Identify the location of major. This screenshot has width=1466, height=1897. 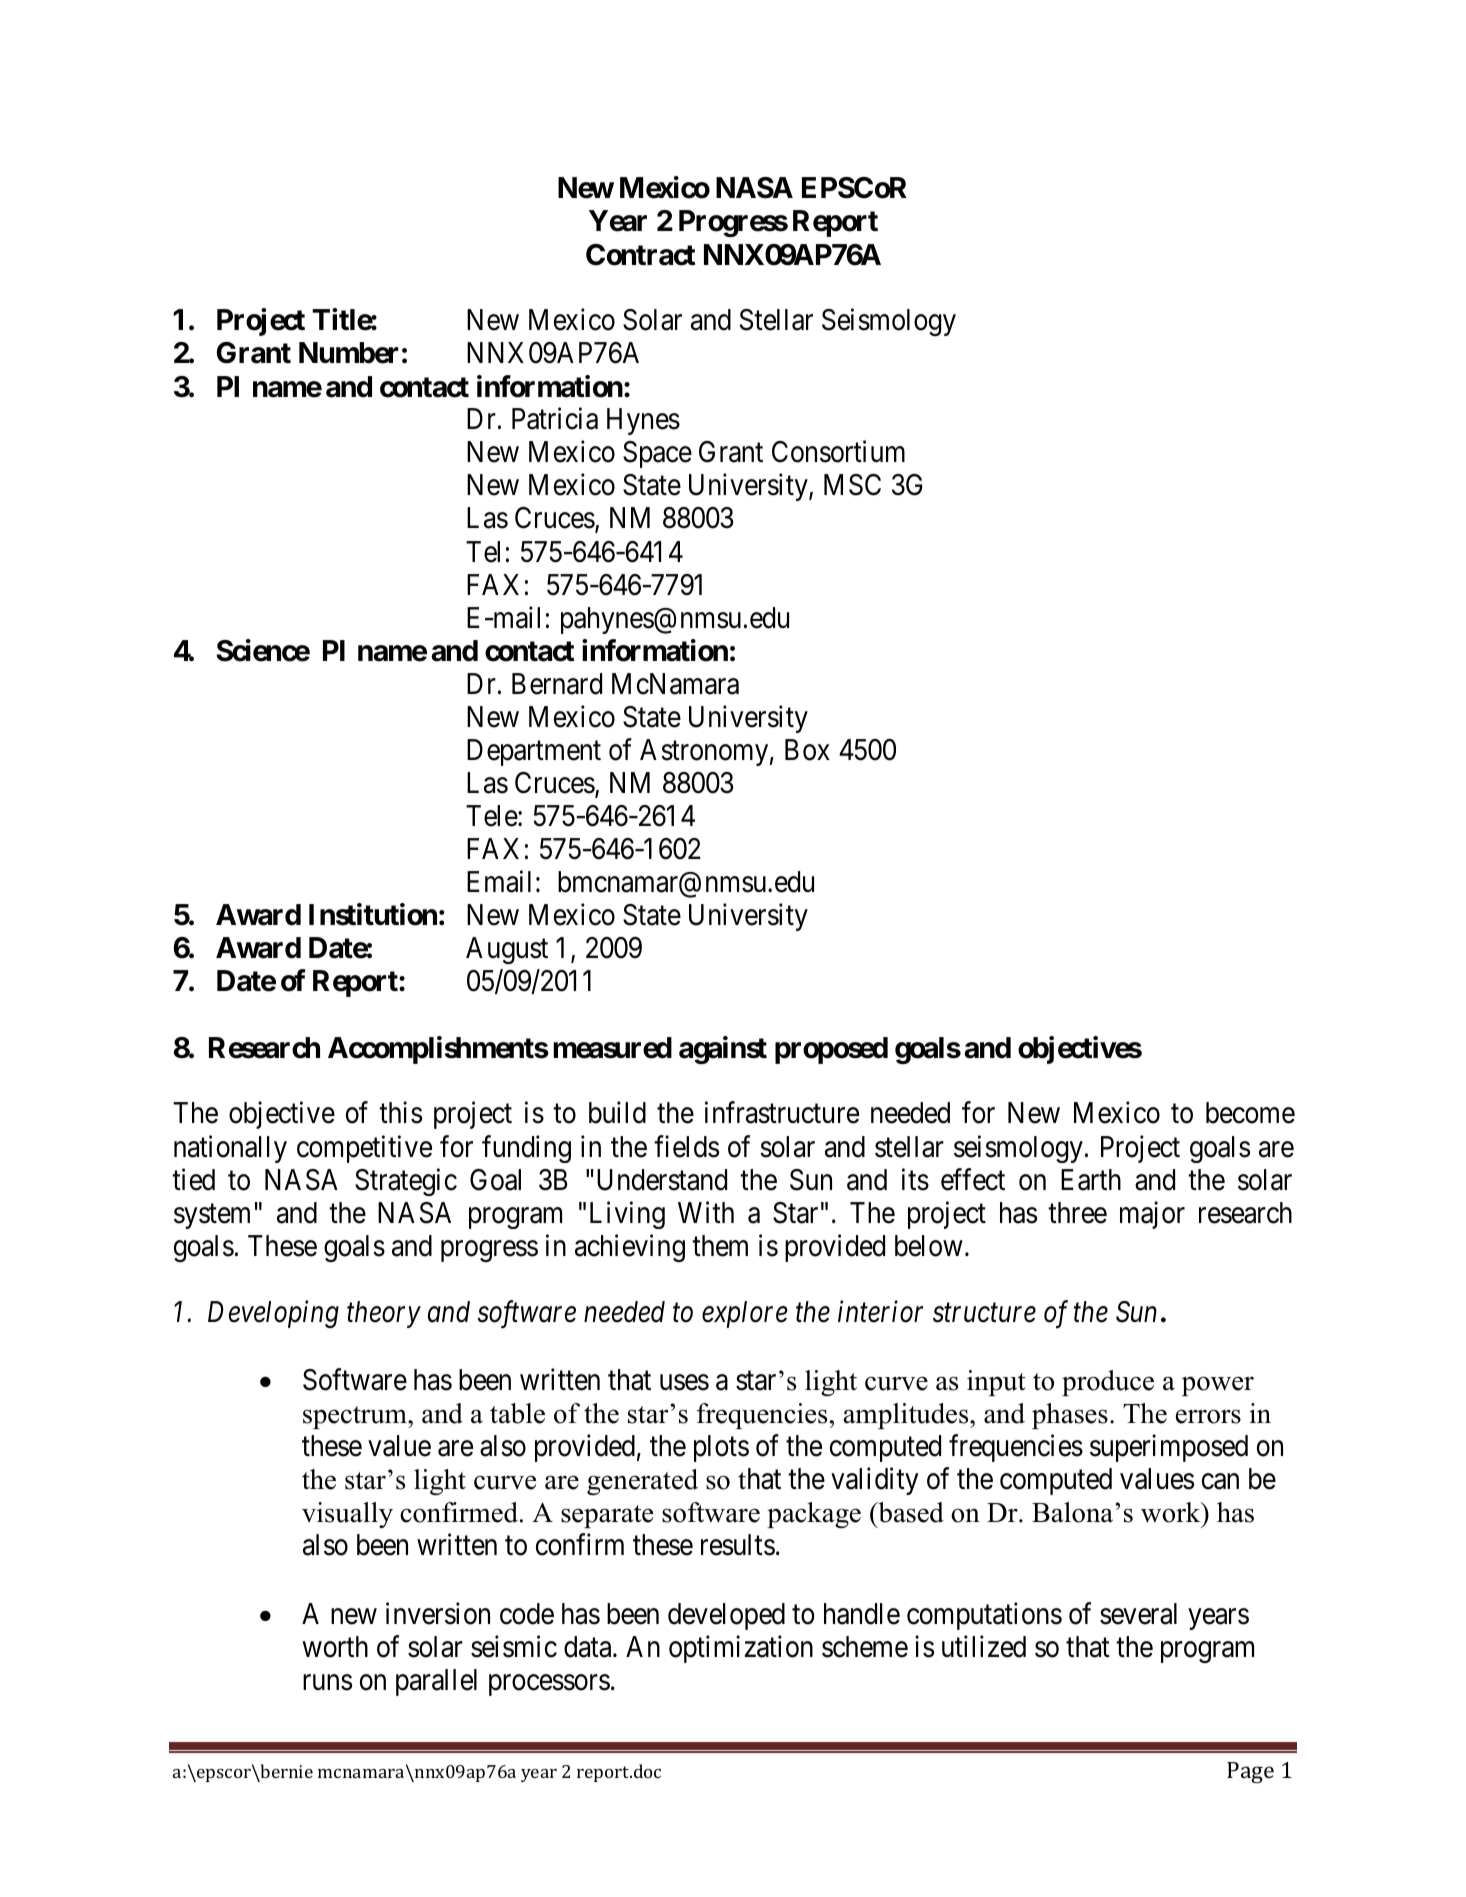
(1152, 1215).
